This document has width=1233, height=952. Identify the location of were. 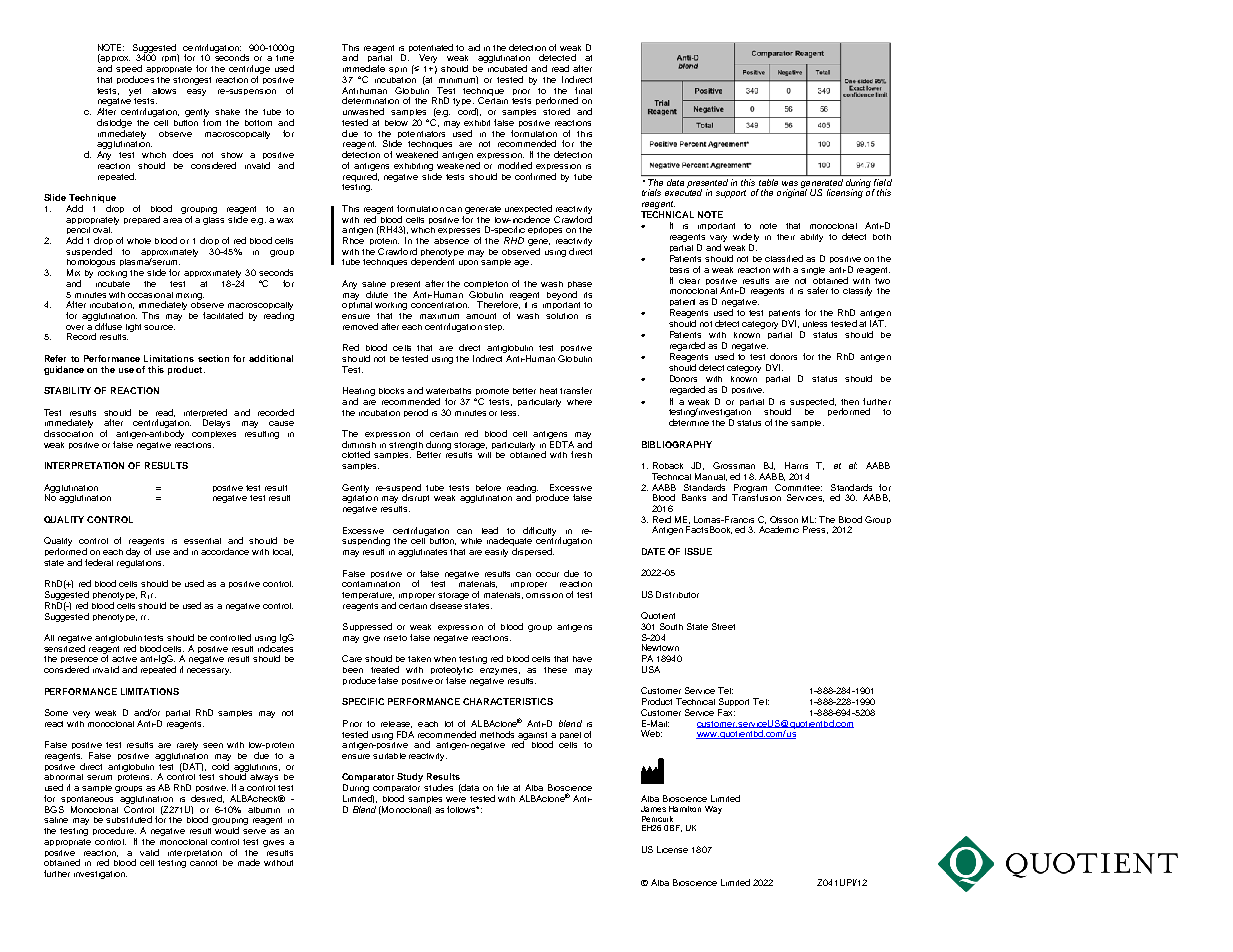
(456, 799).
